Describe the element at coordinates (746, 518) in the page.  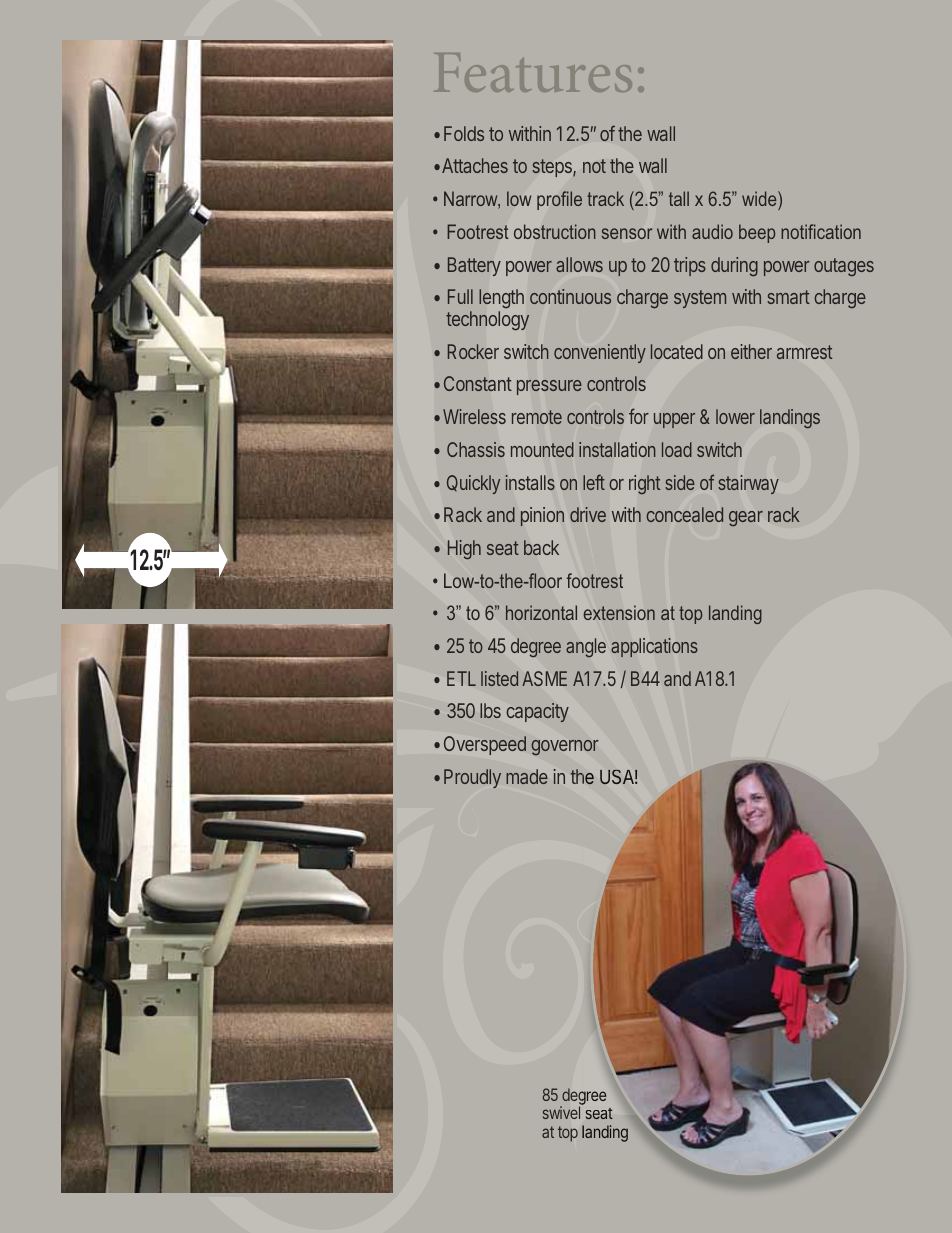
I see `gear` at that location.
